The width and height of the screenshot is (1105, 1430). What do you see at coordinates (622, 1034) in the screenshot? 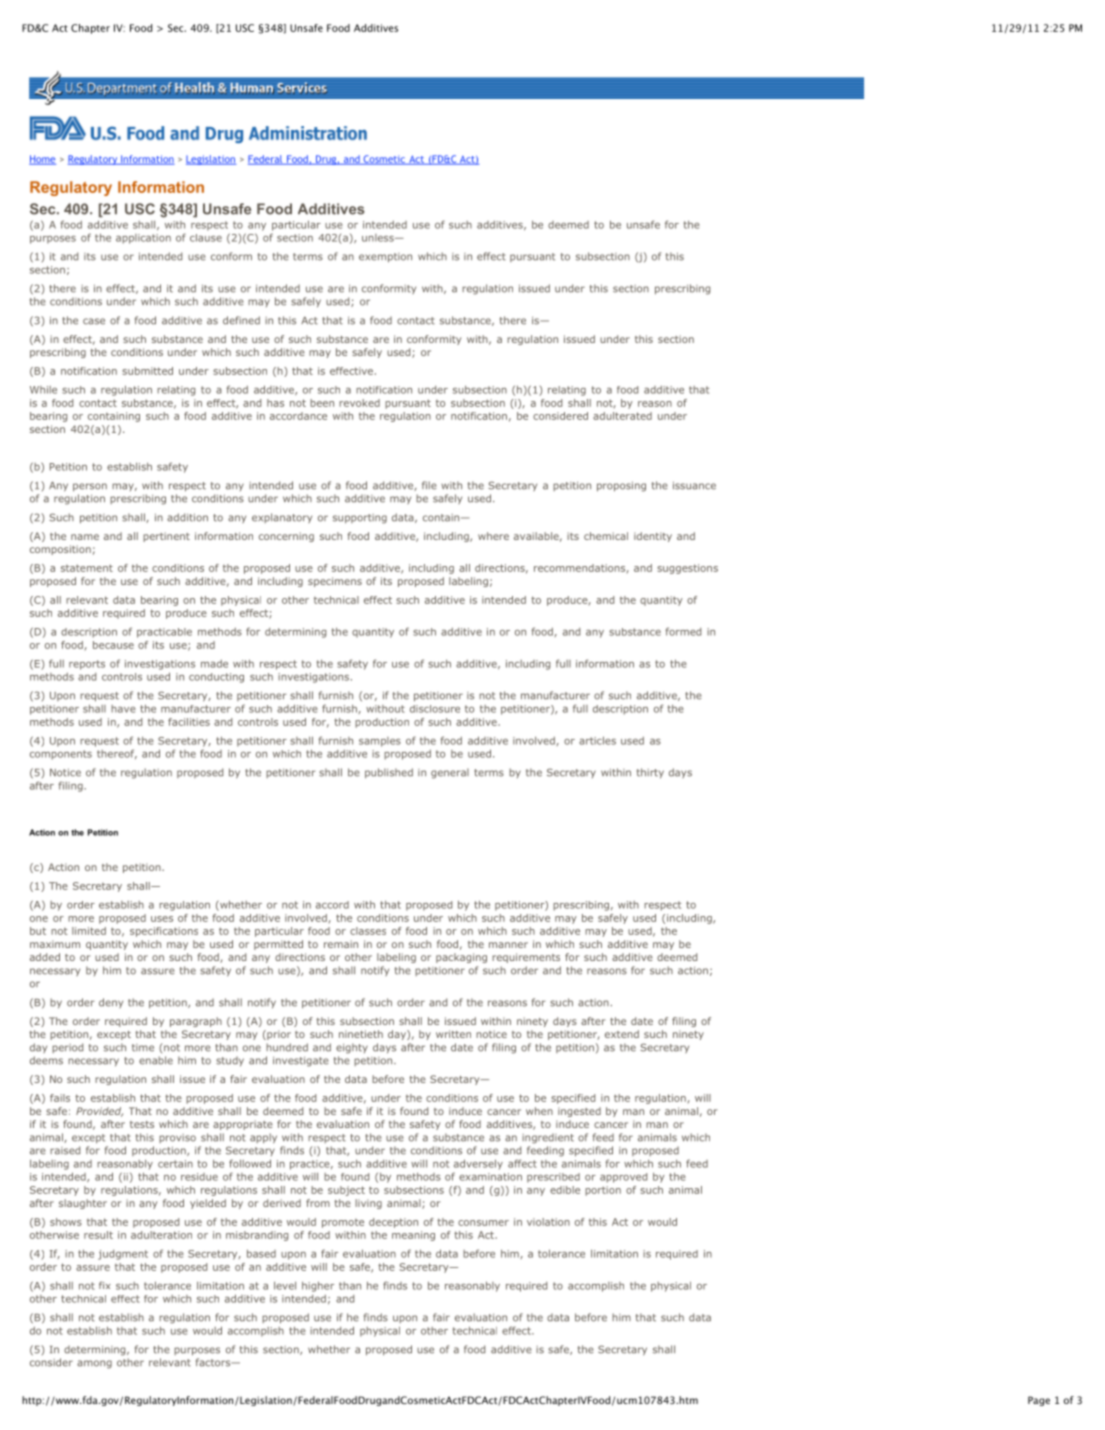
I see `extend` at bounding box center [622, 1034].
